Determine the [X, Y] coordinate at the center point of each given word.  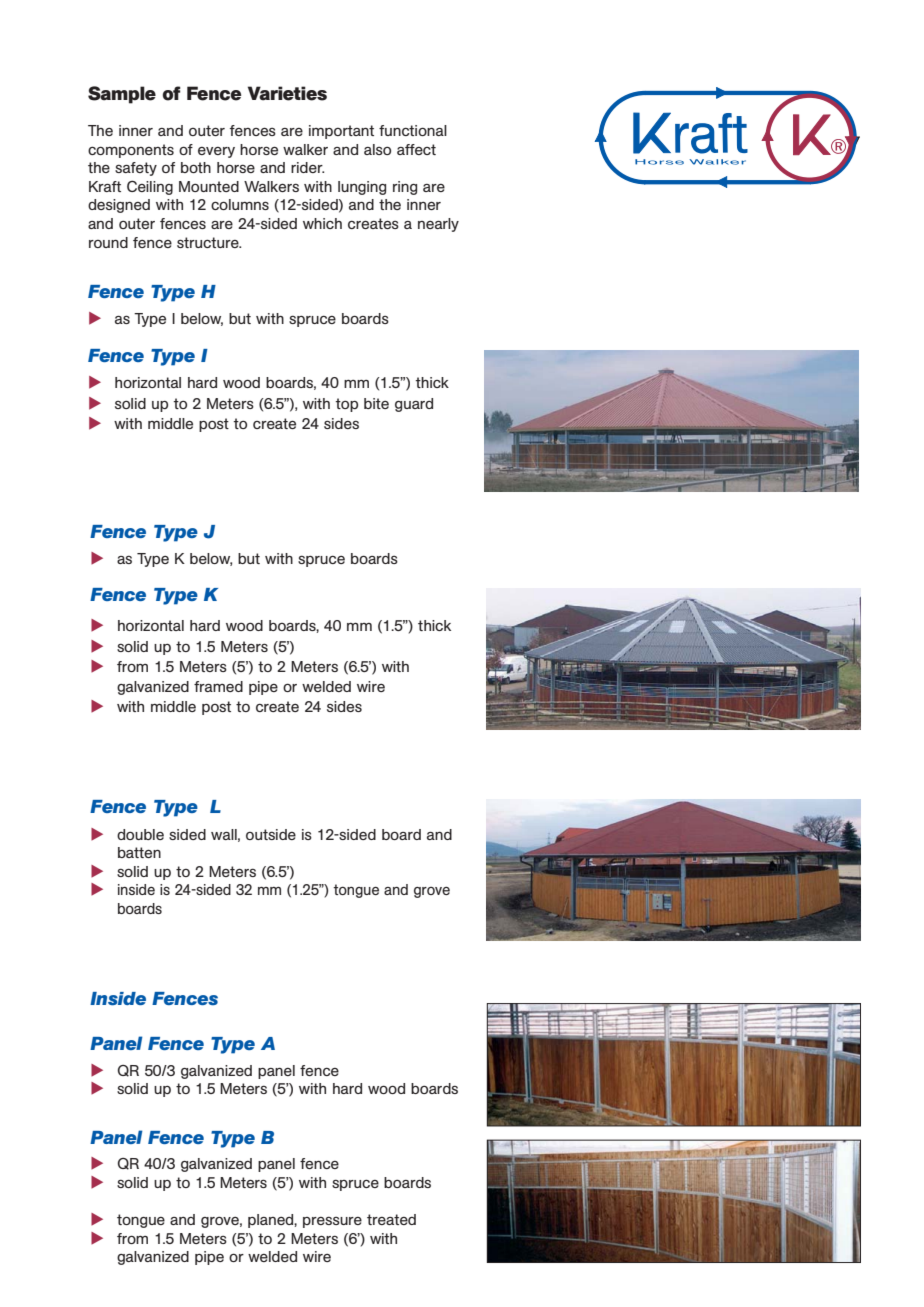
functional [413, 130]
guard [414, 405]
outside [271, 834]
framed [218, 686]
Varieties [287, 93]
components [131, 151]
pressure [332, 1222]
